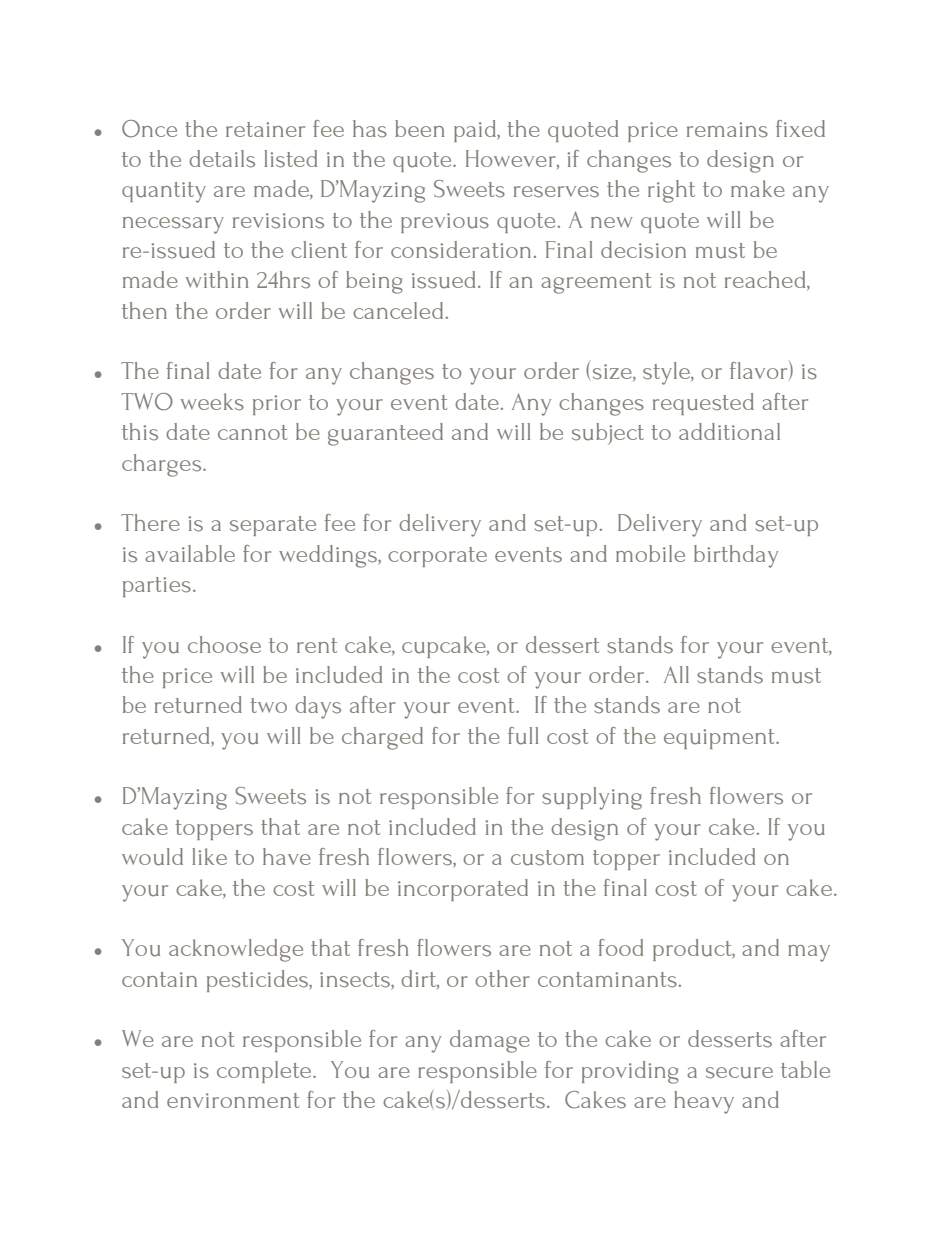  What do you see at coordinates (233, 1100) in the screenshot?
I see `environment` at bounding box center [233, 1100].
